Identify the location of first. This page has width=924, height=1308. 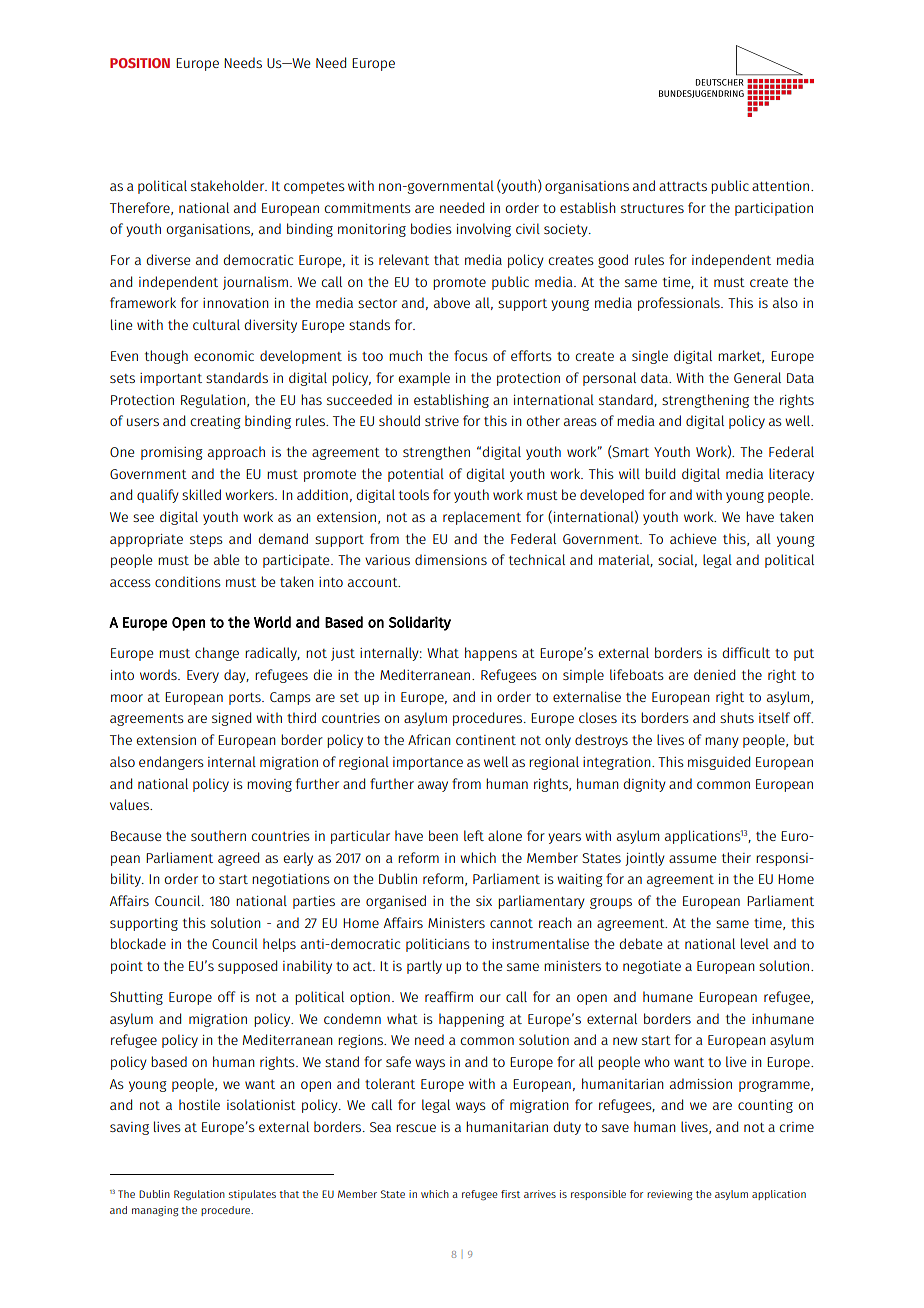
(510, 1194).
